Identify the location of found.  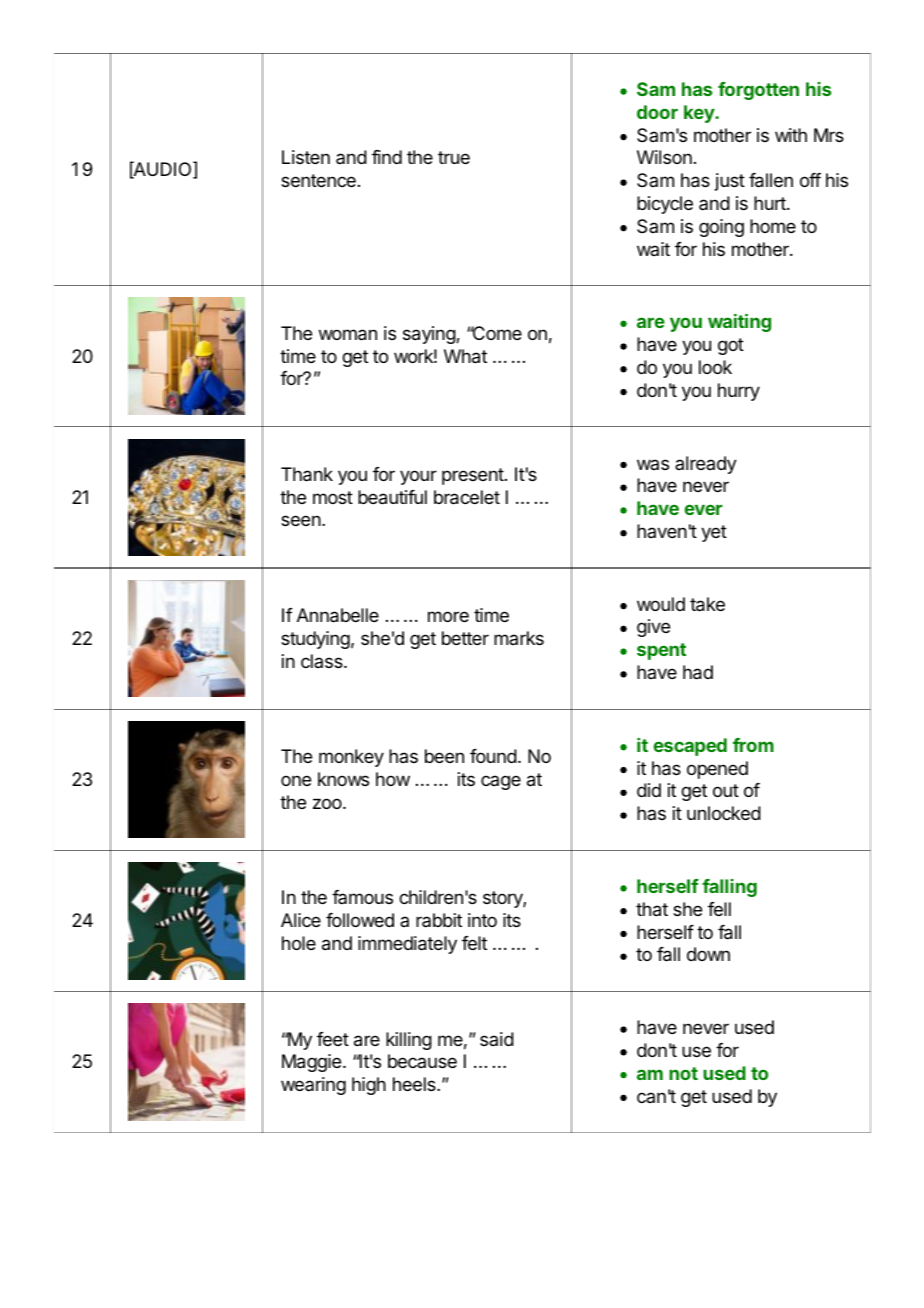
(493, 756).
